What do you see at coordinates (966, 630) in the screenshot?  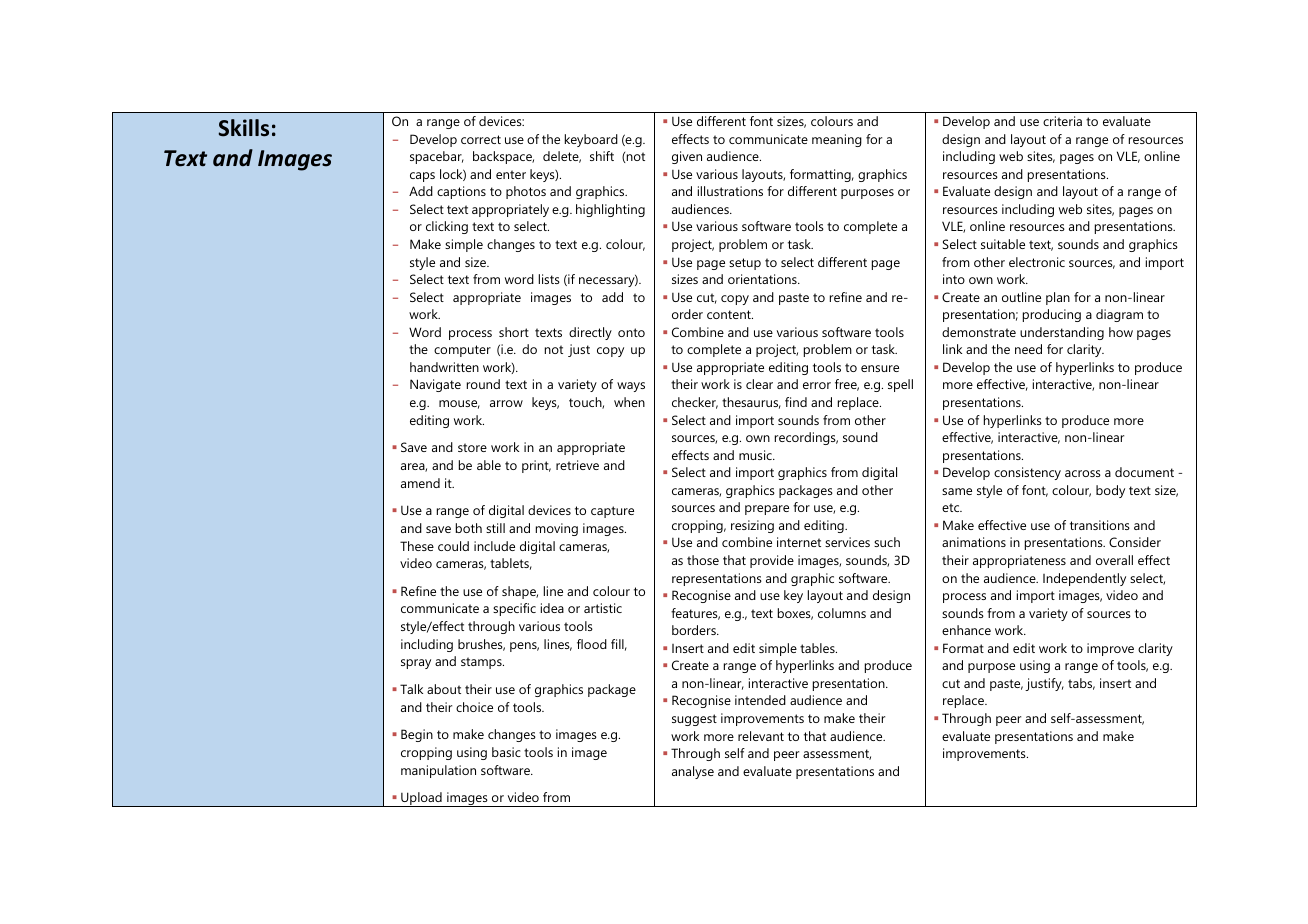 I see `enhance` at bounding box center [966, 630].
